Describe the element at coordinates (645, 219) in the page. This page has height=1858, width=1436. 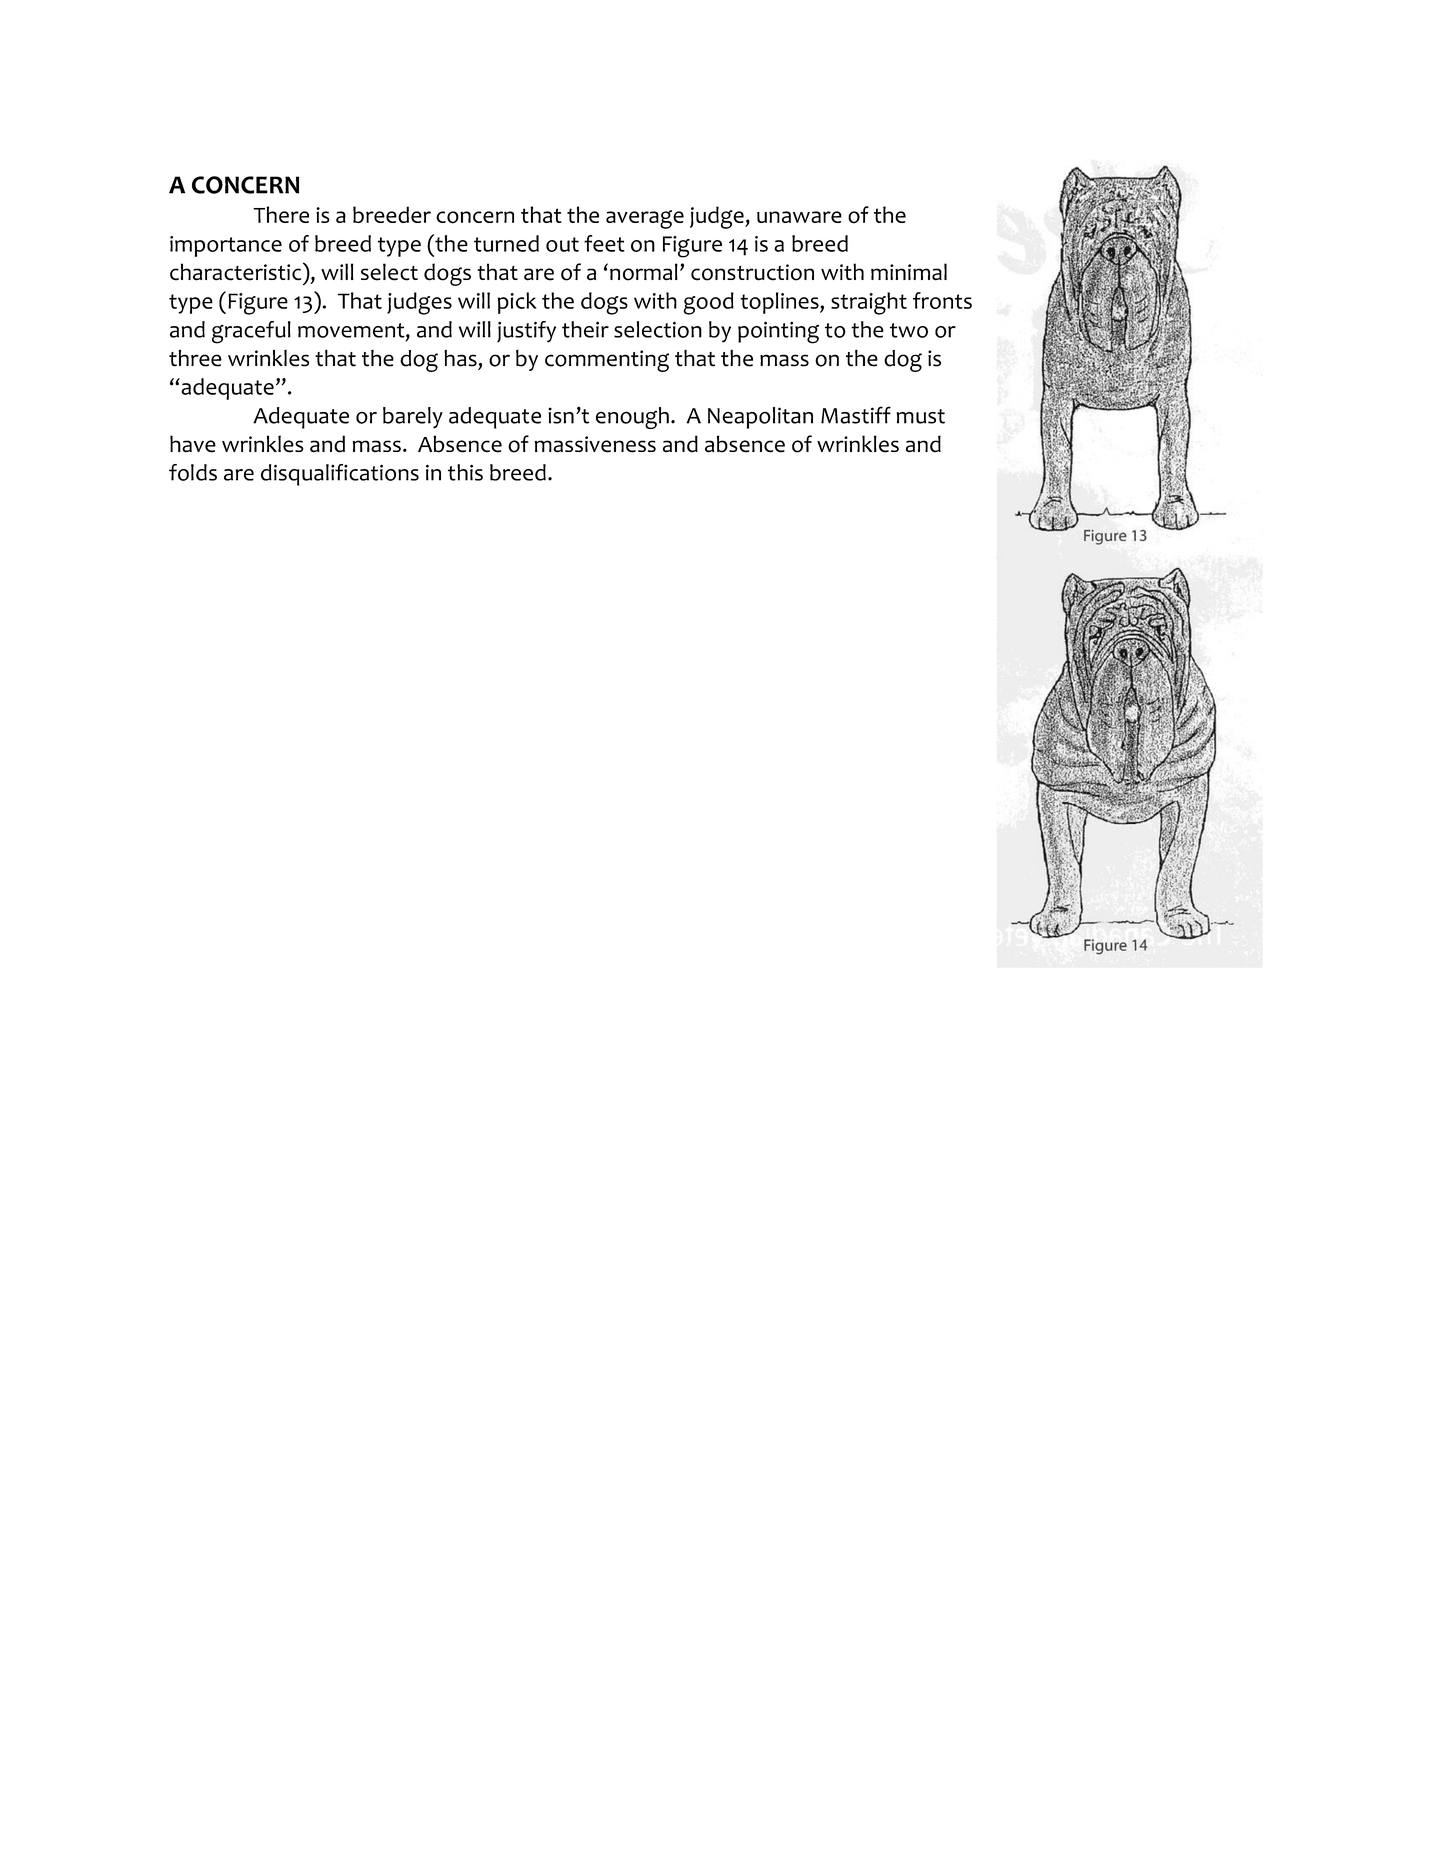
I see `average` at that location.
